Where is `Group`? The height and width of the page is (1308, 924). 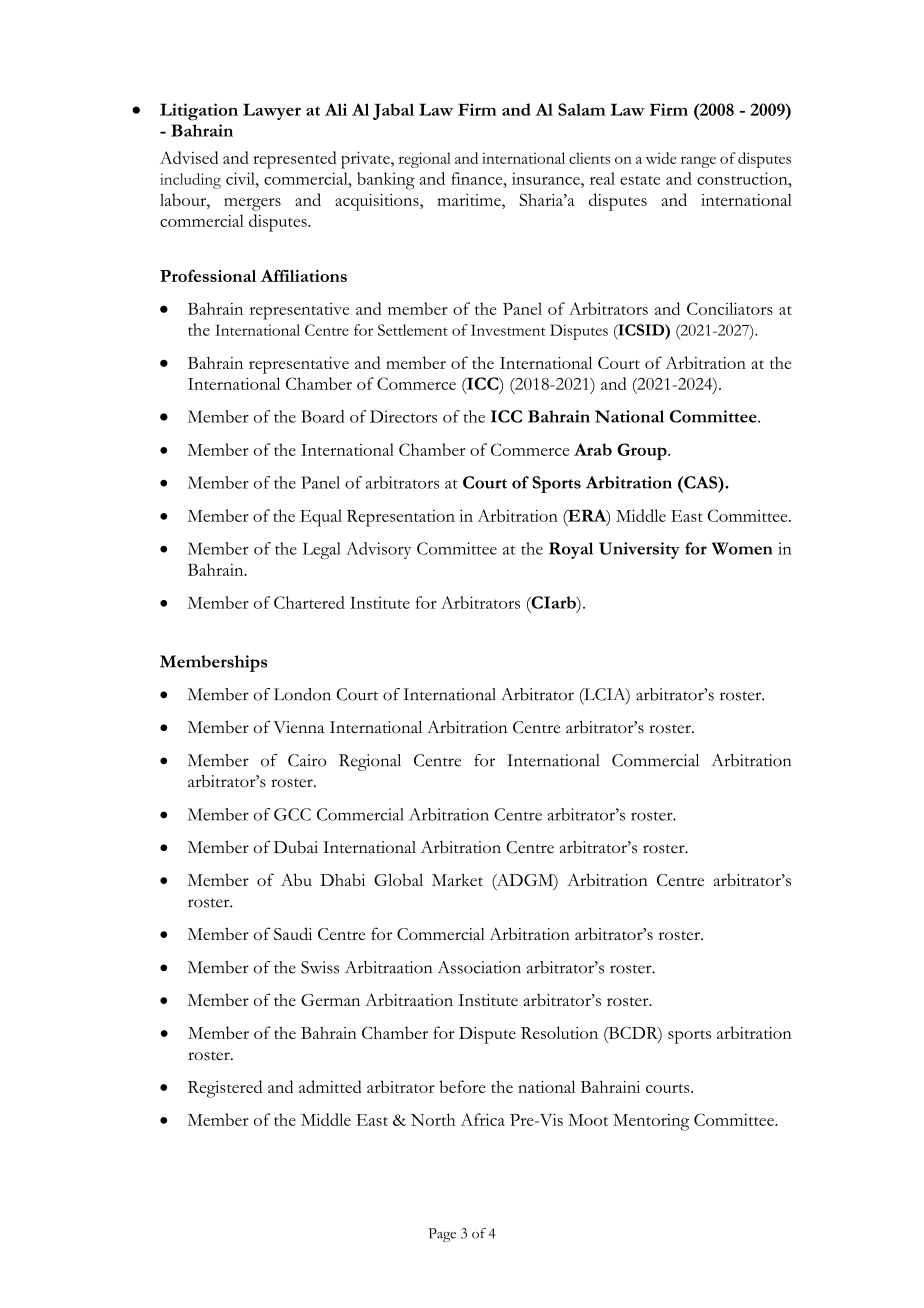
Group is located at coordinates (643, 451).
